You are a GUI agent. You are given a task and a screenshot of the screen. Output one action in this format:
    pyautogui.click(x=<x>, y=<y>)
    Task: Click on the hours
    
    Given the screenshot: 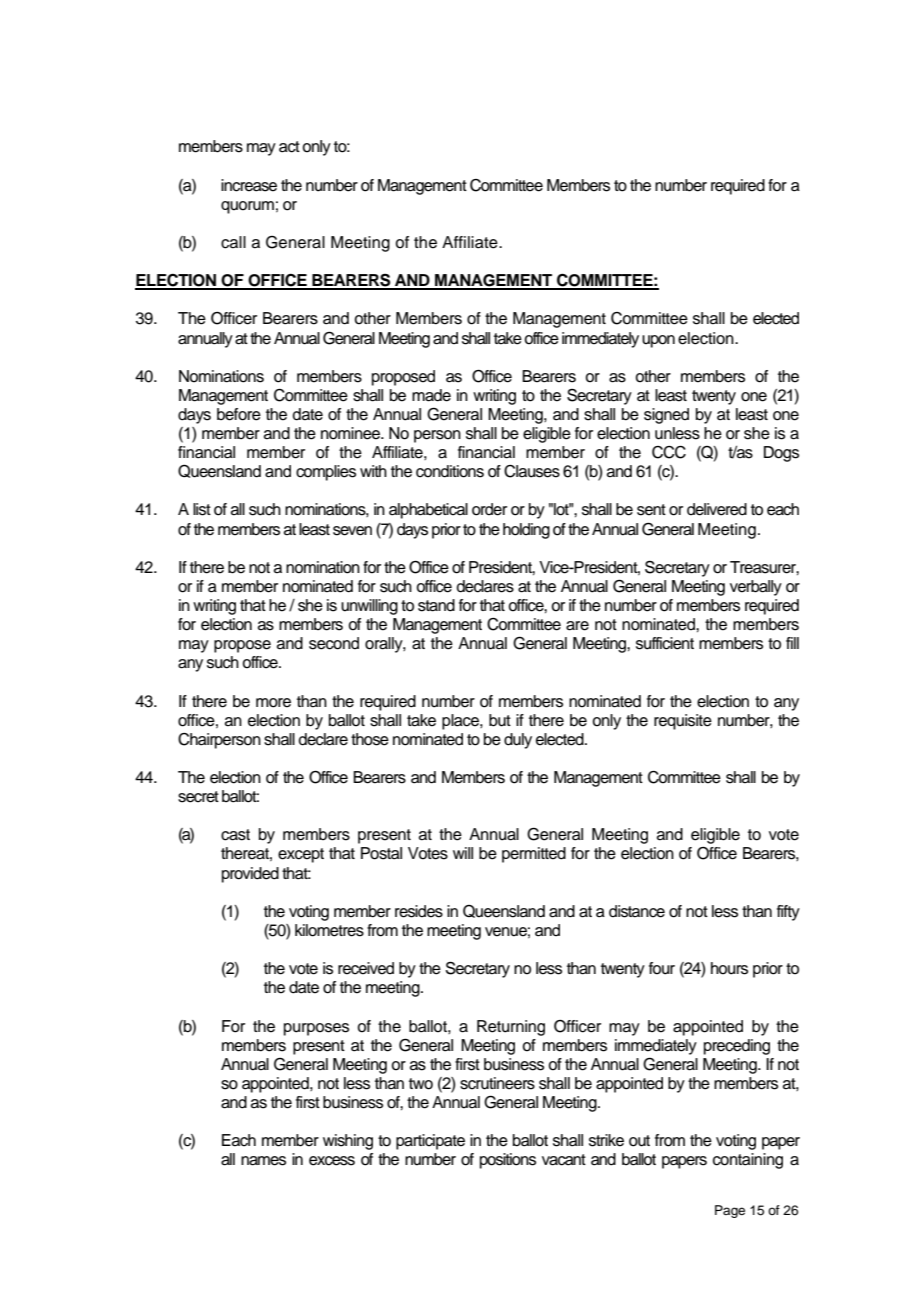 What is the action you would take?
    pyautogui.click(x=729, y=968)
